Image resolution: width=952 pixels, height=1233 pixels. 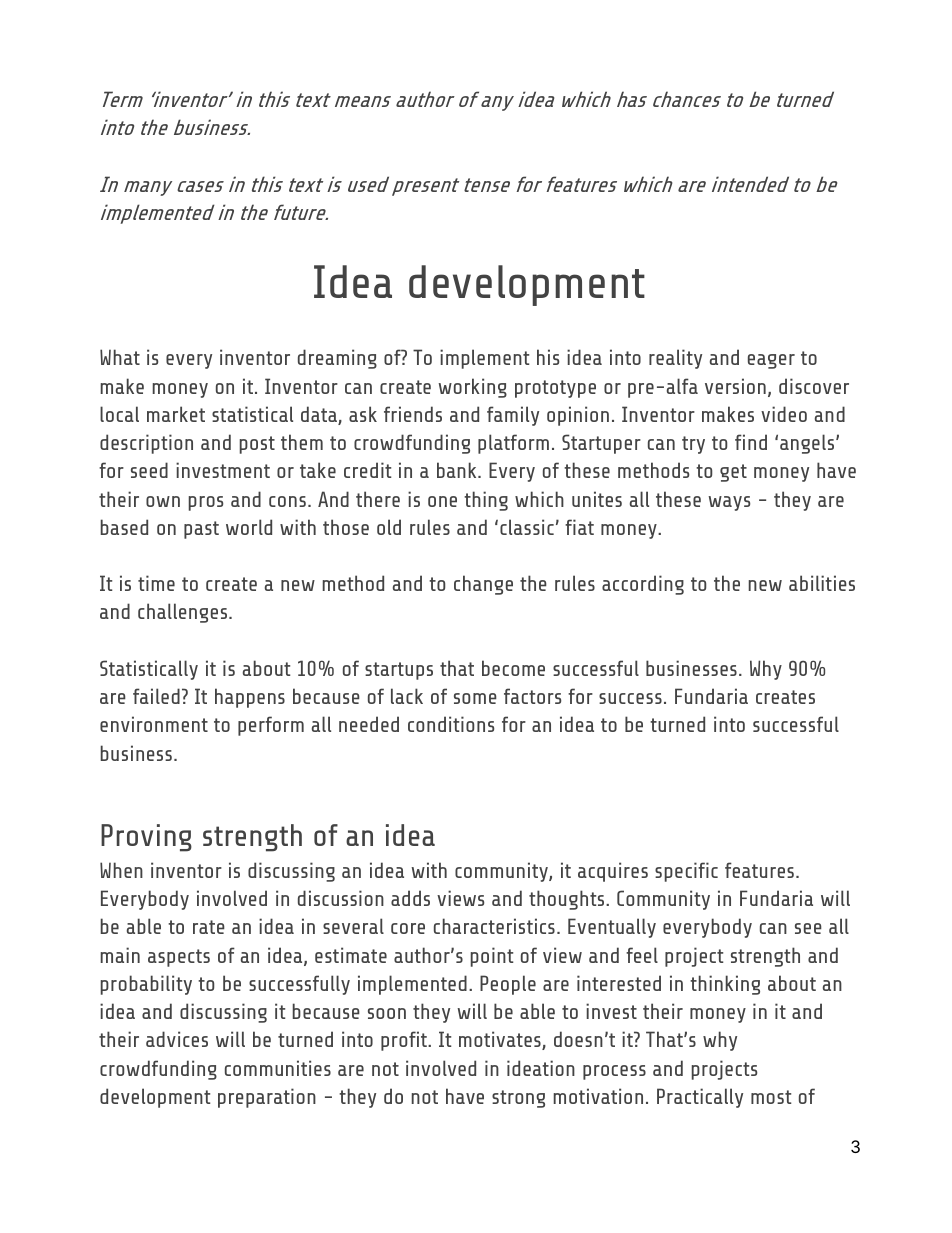 What do you see at coordinates (494, 926) in the document?
I see `characteristics` at bounding box center [494, 926].
